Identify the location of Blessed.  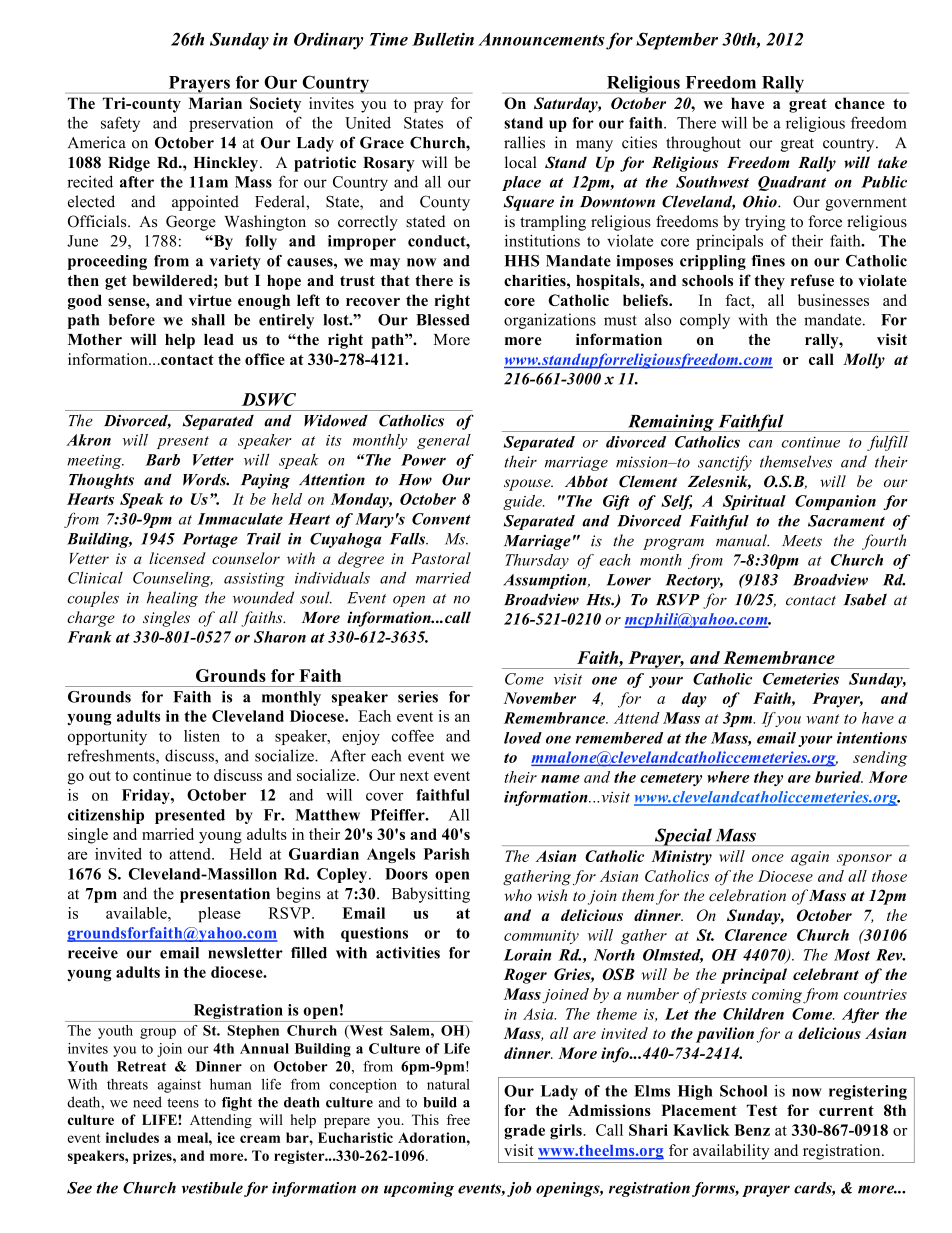
(443, 320).
